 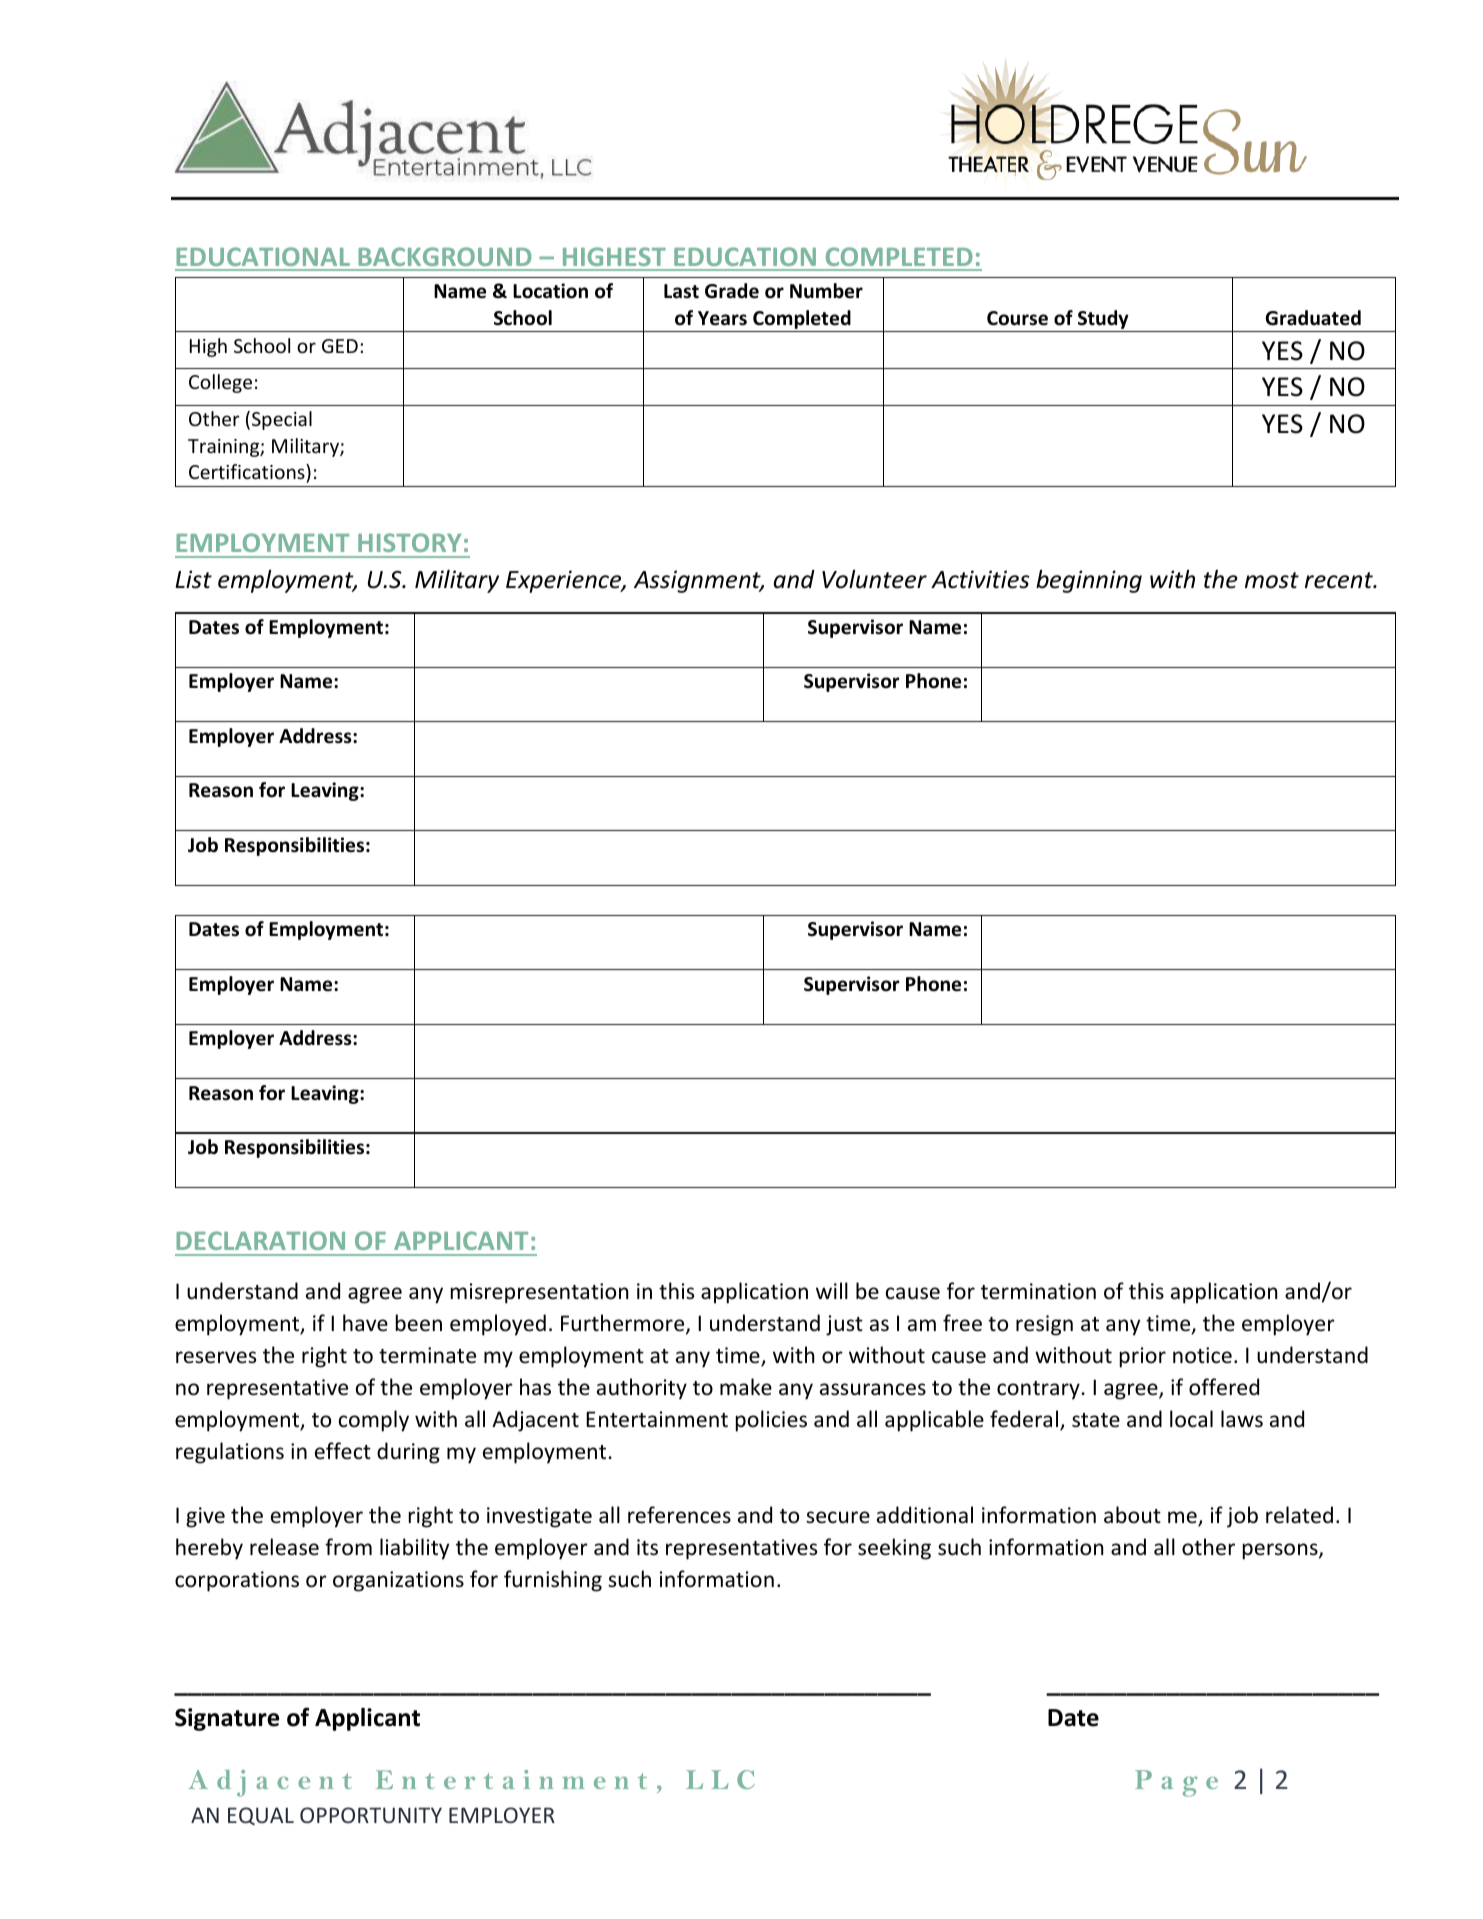 I want to click on OPPORTUNITY, so click(x=371, y=1815).
